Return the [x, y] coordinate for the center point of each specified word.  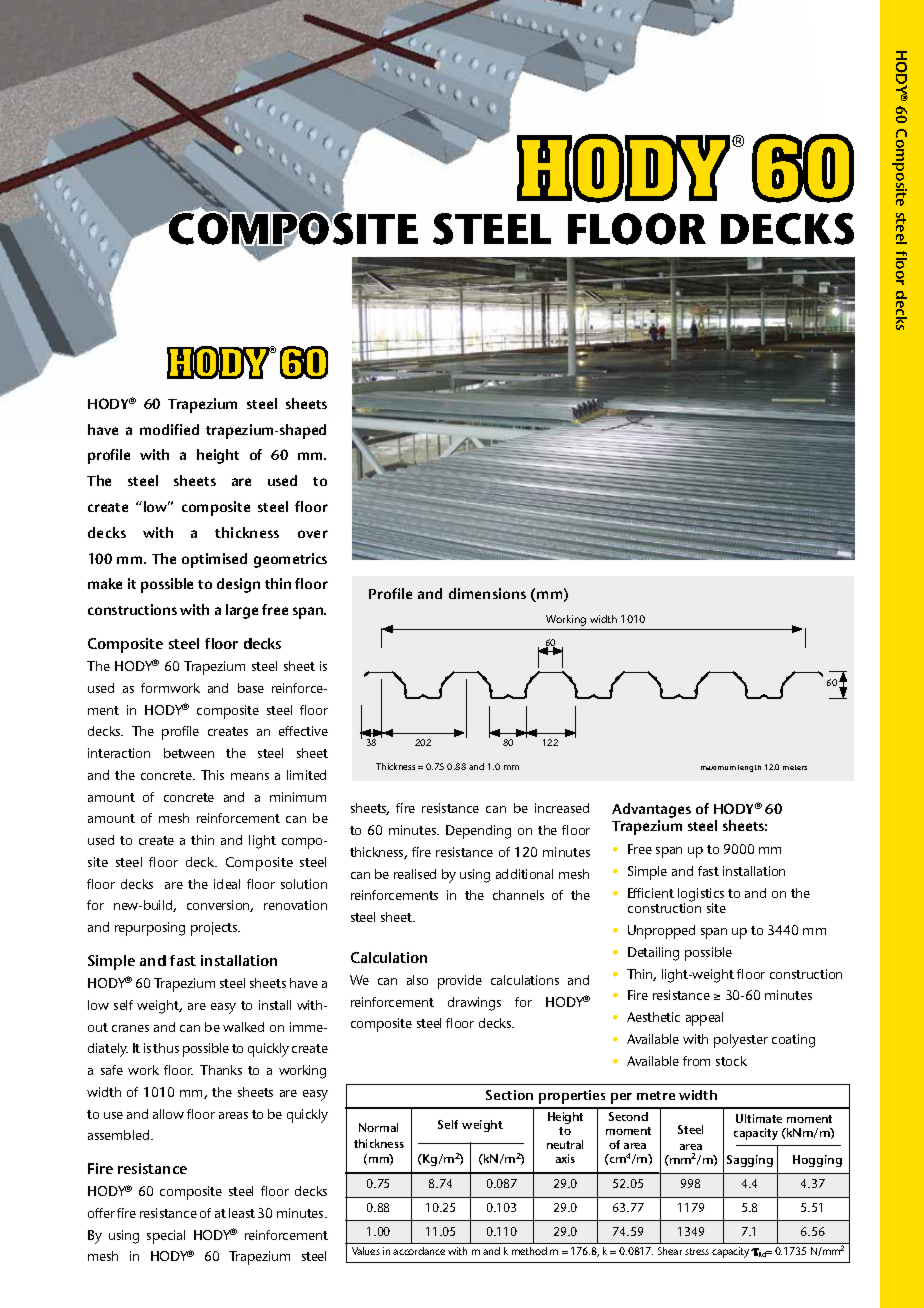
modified [169, 429]
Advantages [651, 810]
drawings [474, 1004]
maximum [718, 768]
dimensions [487, 593]
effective [303, 731]
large [242, 611]
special [166, 1237]
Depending [478, 832]
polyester [741, 1041]
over [313, 534]
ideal [227, 884]
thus [166, 1048]
